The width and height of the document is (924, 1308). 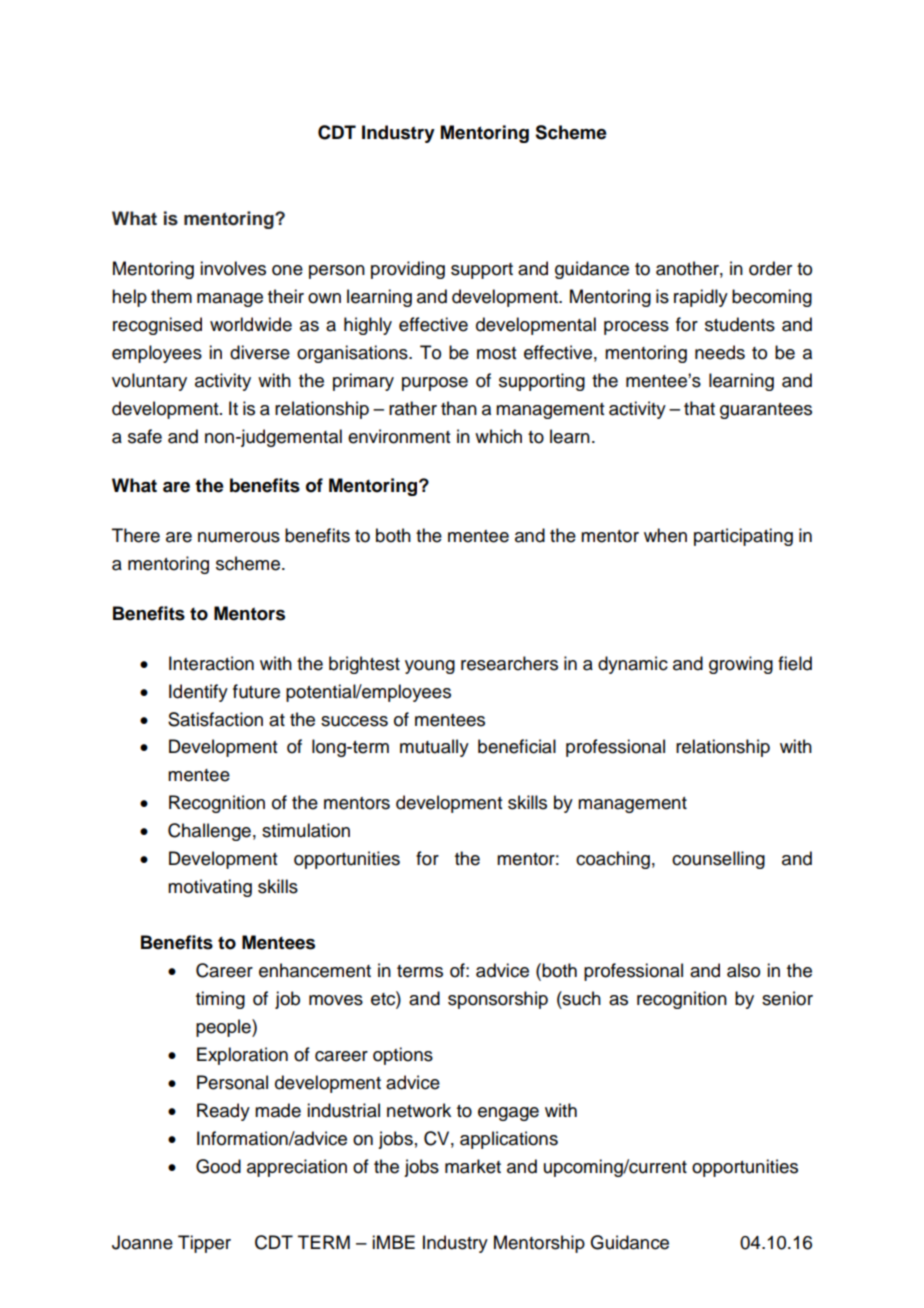 I want to click on Satisfaction, so click(x=215, y=719).
